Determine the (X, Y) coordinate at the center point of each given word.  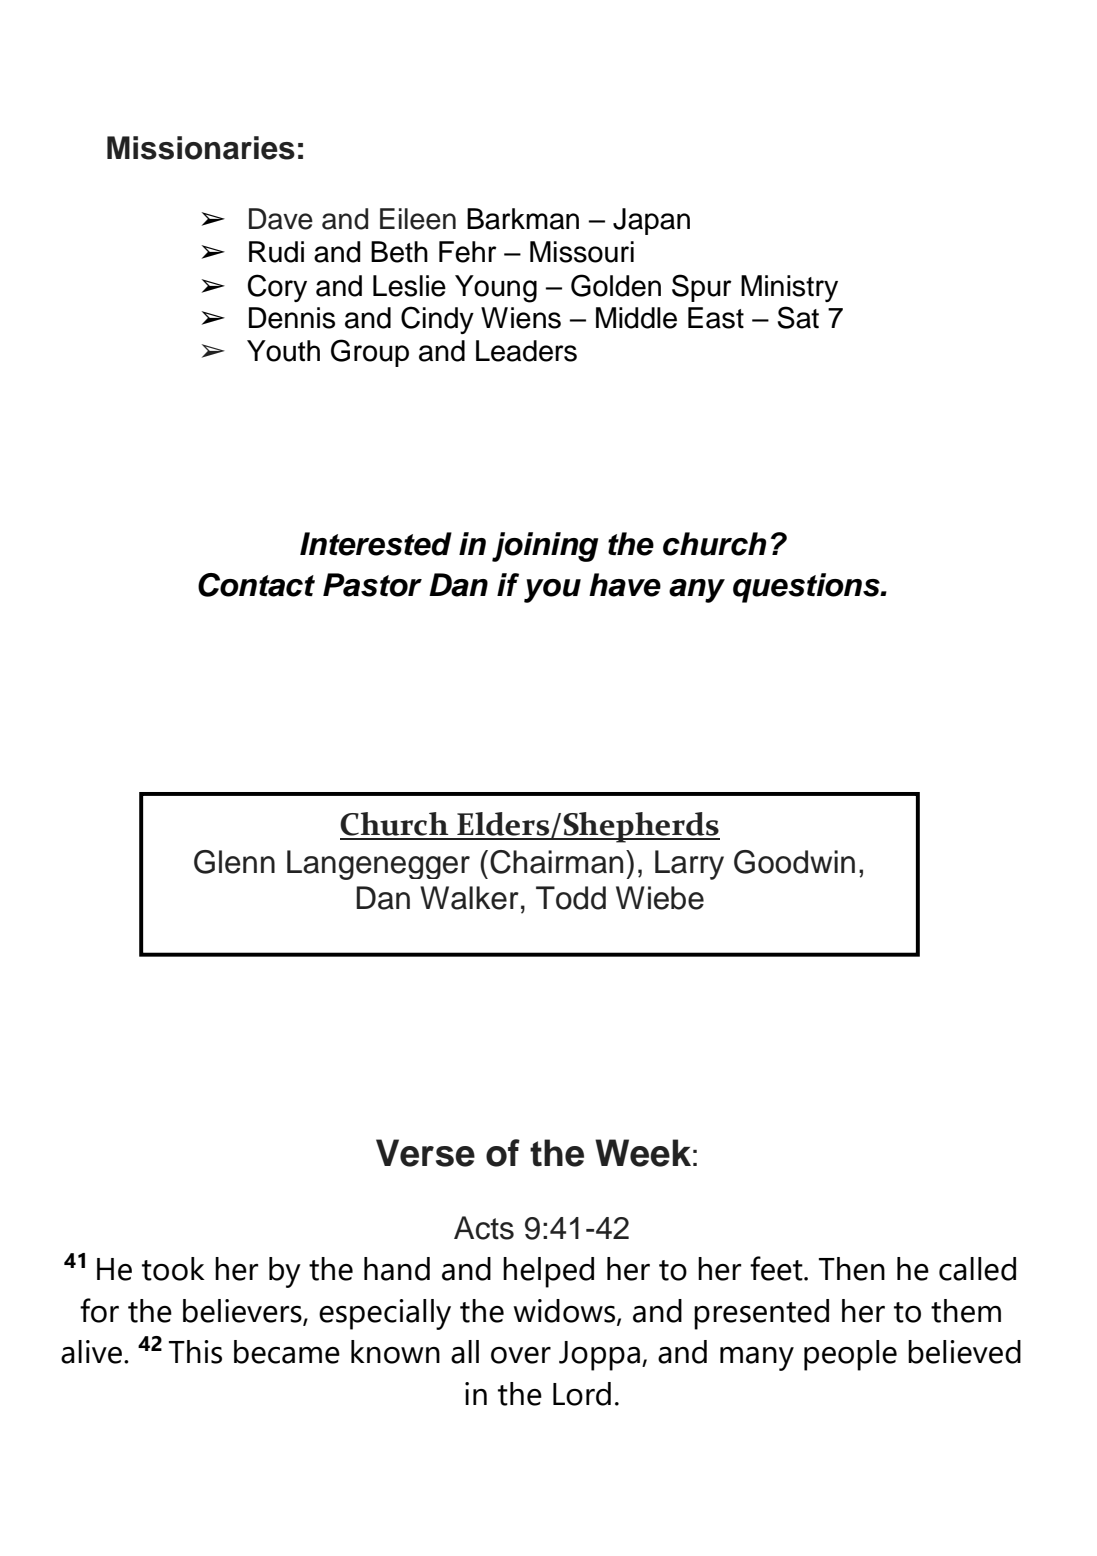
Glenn (234, 862)
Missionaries (201, 148)
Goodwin (794, 862)
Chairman (556, 862)
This (195, 1352)
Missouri (582, 252)
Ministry (789, 288)
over (521, 1355)
